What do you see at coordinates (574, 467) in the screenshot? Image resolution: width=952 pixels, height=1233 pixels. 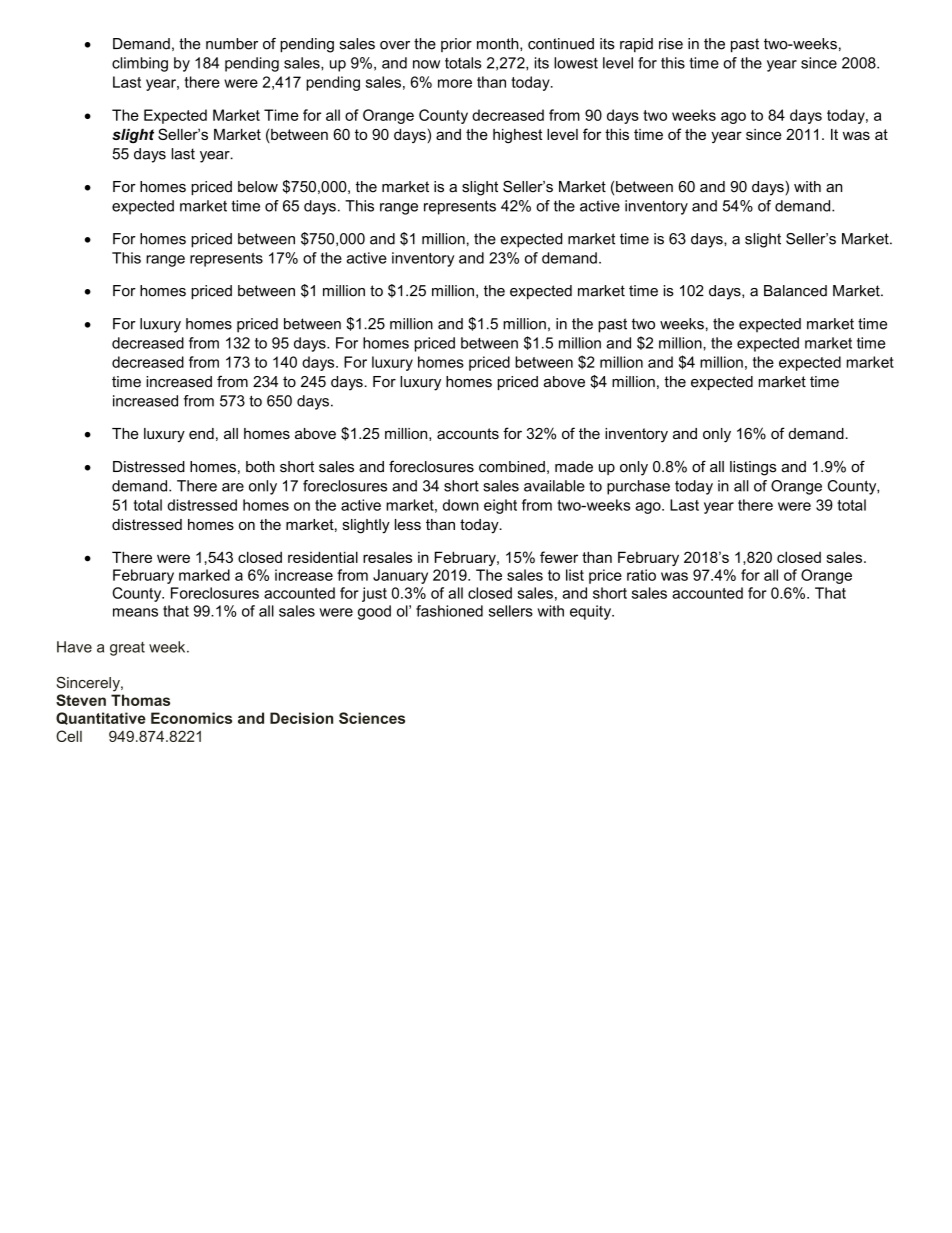 I see `made` at bounding box center [574, 467].
